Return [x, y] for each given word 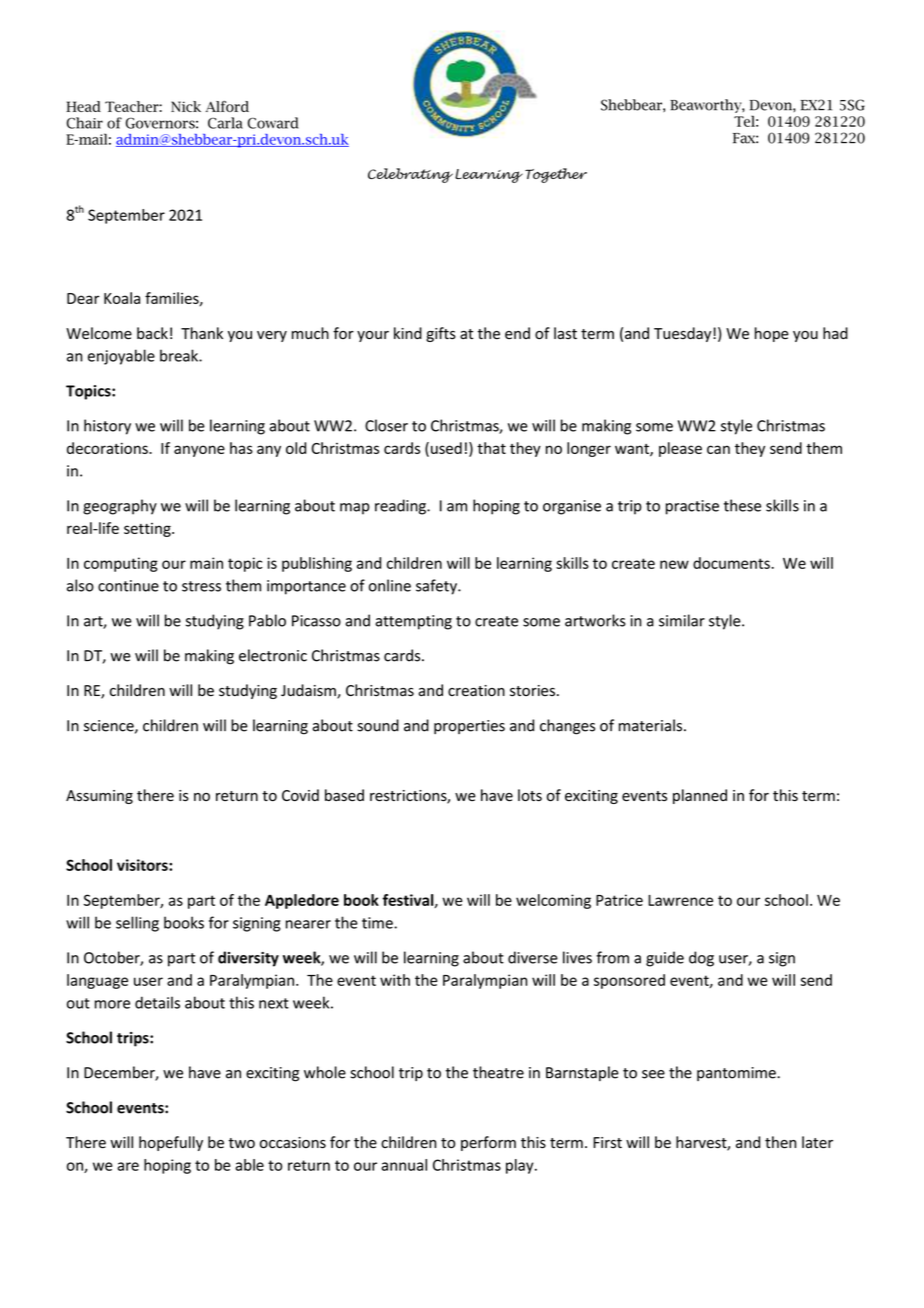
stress [201, 586]
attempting [413, 622]
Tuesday [684, 334]
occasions [293, 1143]
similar [682, 620]
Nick [186, 106]
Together [556, 175]
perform [488, 1143]
